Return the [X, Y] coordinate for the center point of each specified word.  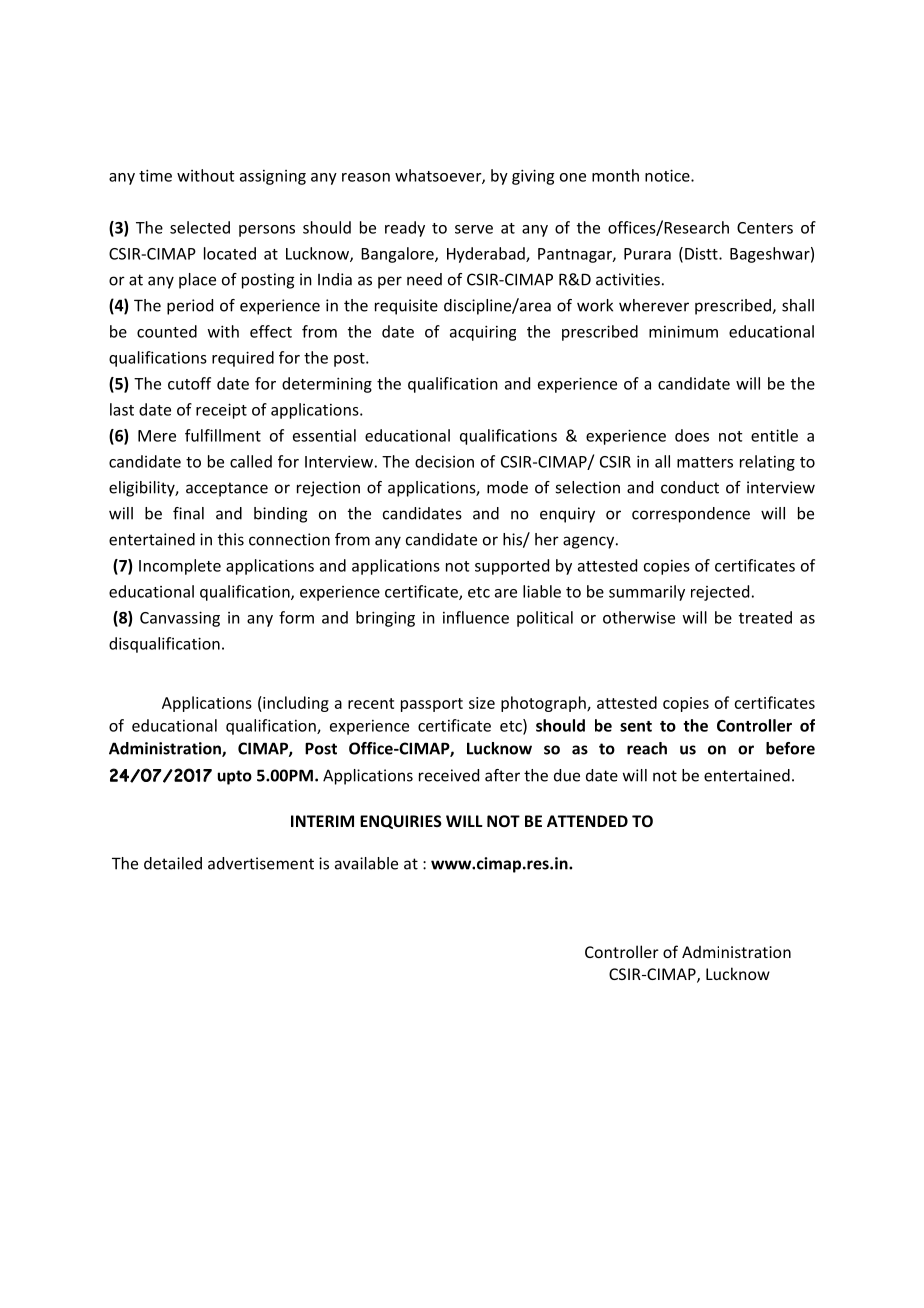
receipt [221, 411]
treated [765, 617]
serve [474, 229]
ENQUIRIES [401, 822]
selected [200, 227]
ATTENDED [587, 821]
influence [476, 617]
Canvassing [180, 619]
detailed [173, 863]
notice [668, 175]
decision [444, 461]
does [692, 435]
